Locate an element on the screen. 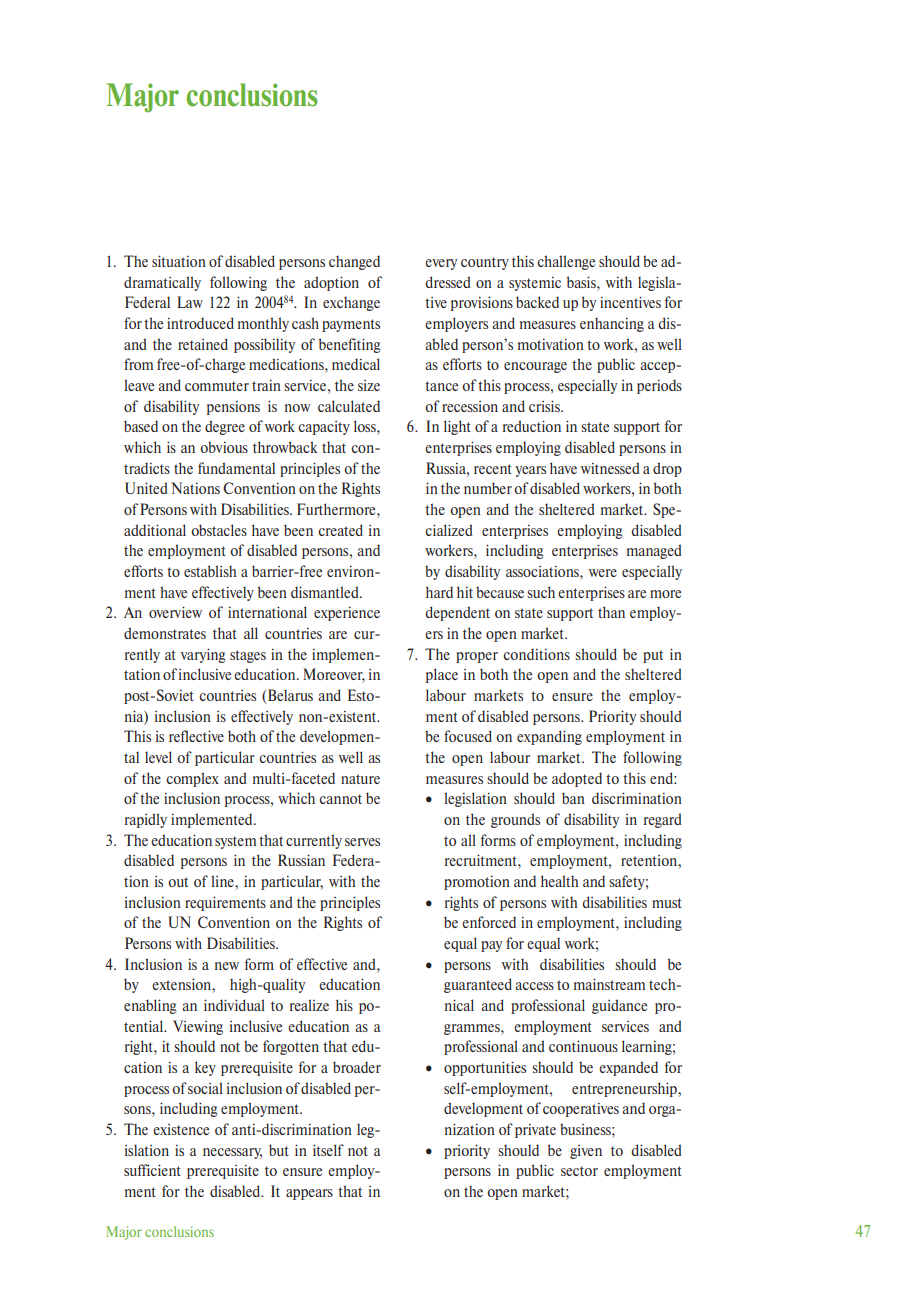  guaranteed is located at coordinates (478, 985).
